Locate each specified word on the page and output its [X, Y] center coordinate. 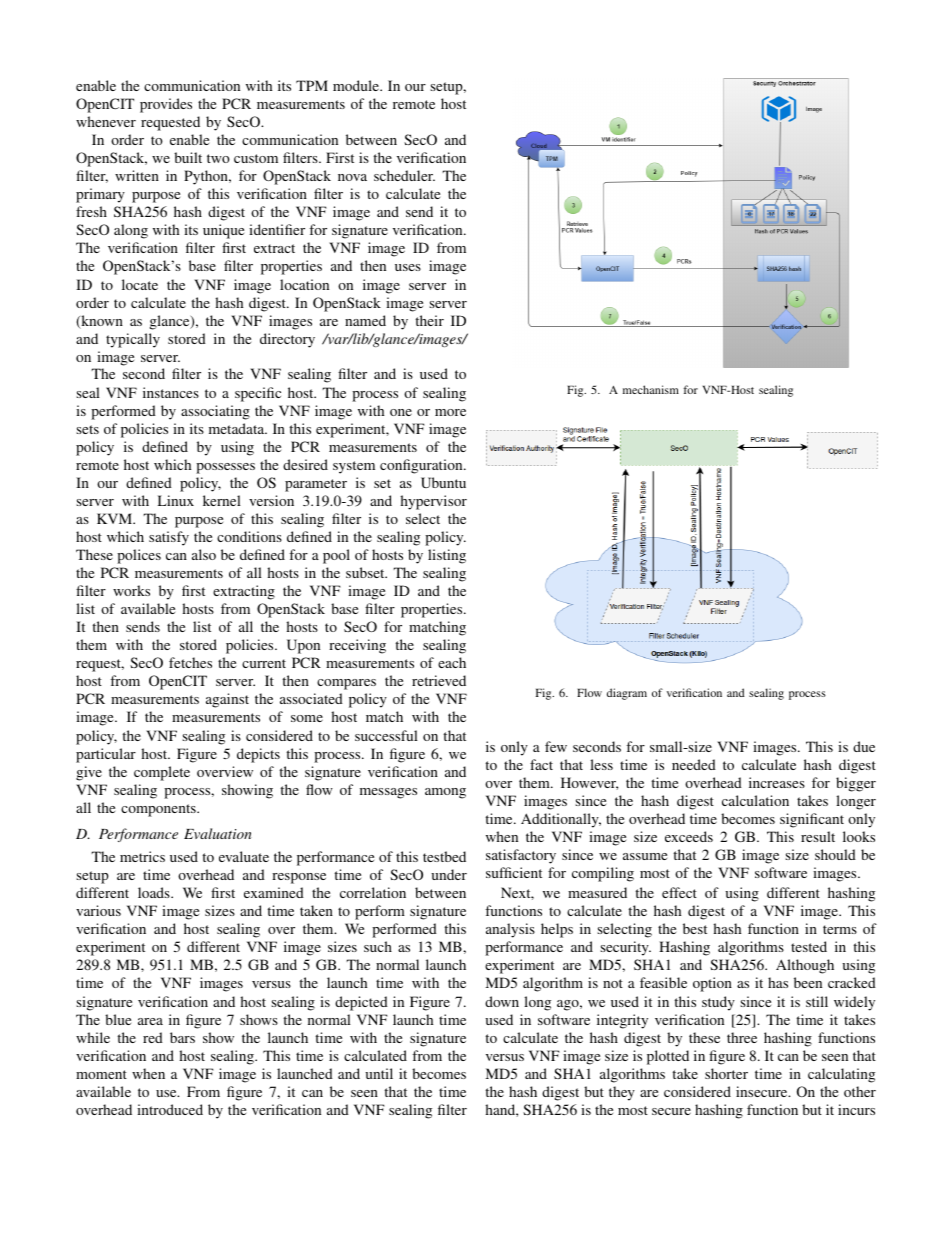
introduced [170, 1109]
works [131, 590]
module [357, 85]
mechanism [651, 389]
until [379, 1073]
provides [166, 105]
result [818, 836]
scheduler [404, 175]
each [452, 662]
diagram [627, 694]
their [429, 320]
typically [133, 340]
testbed [444, 856]
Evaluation [218, 833]
